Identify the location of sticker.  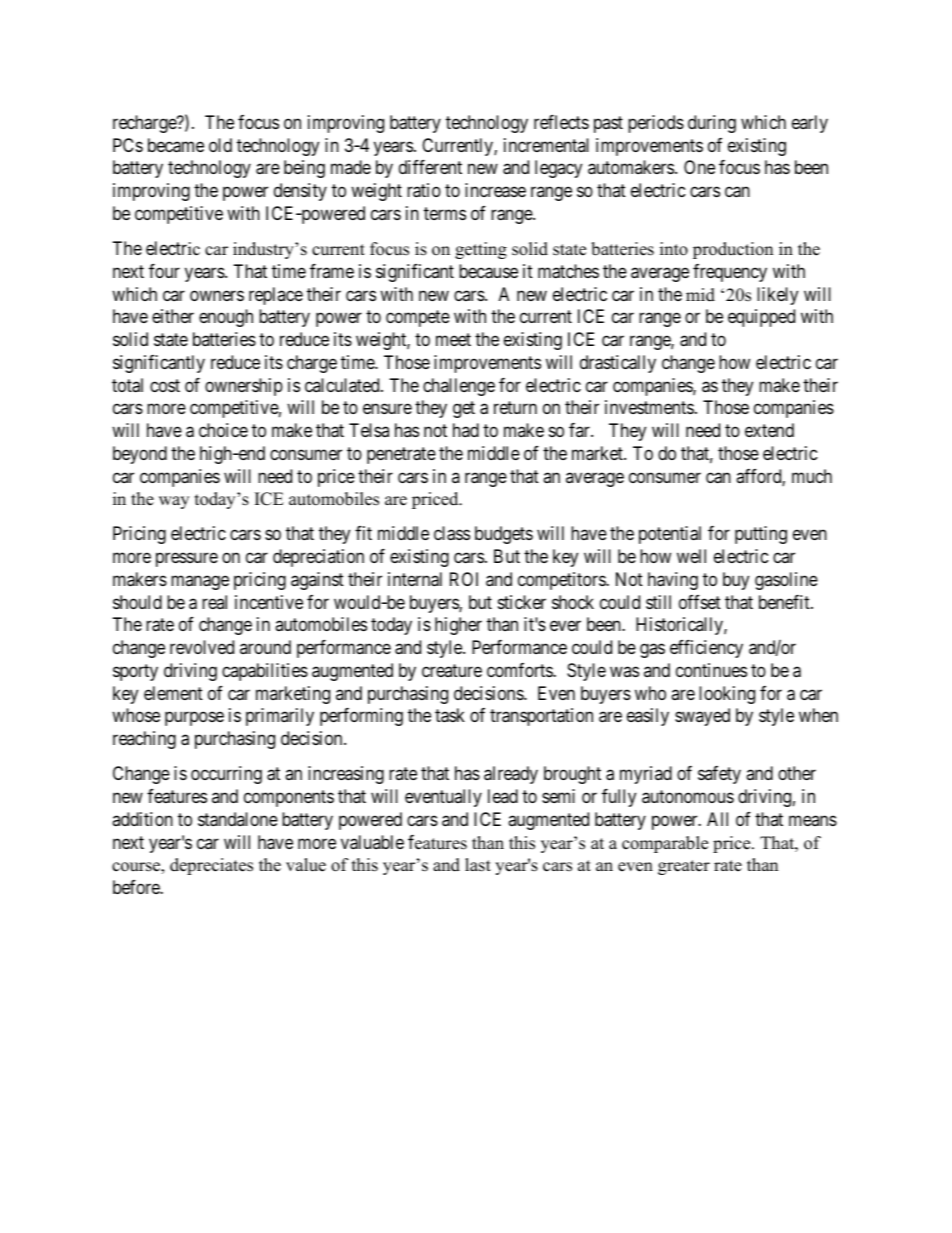
(522, 602).
